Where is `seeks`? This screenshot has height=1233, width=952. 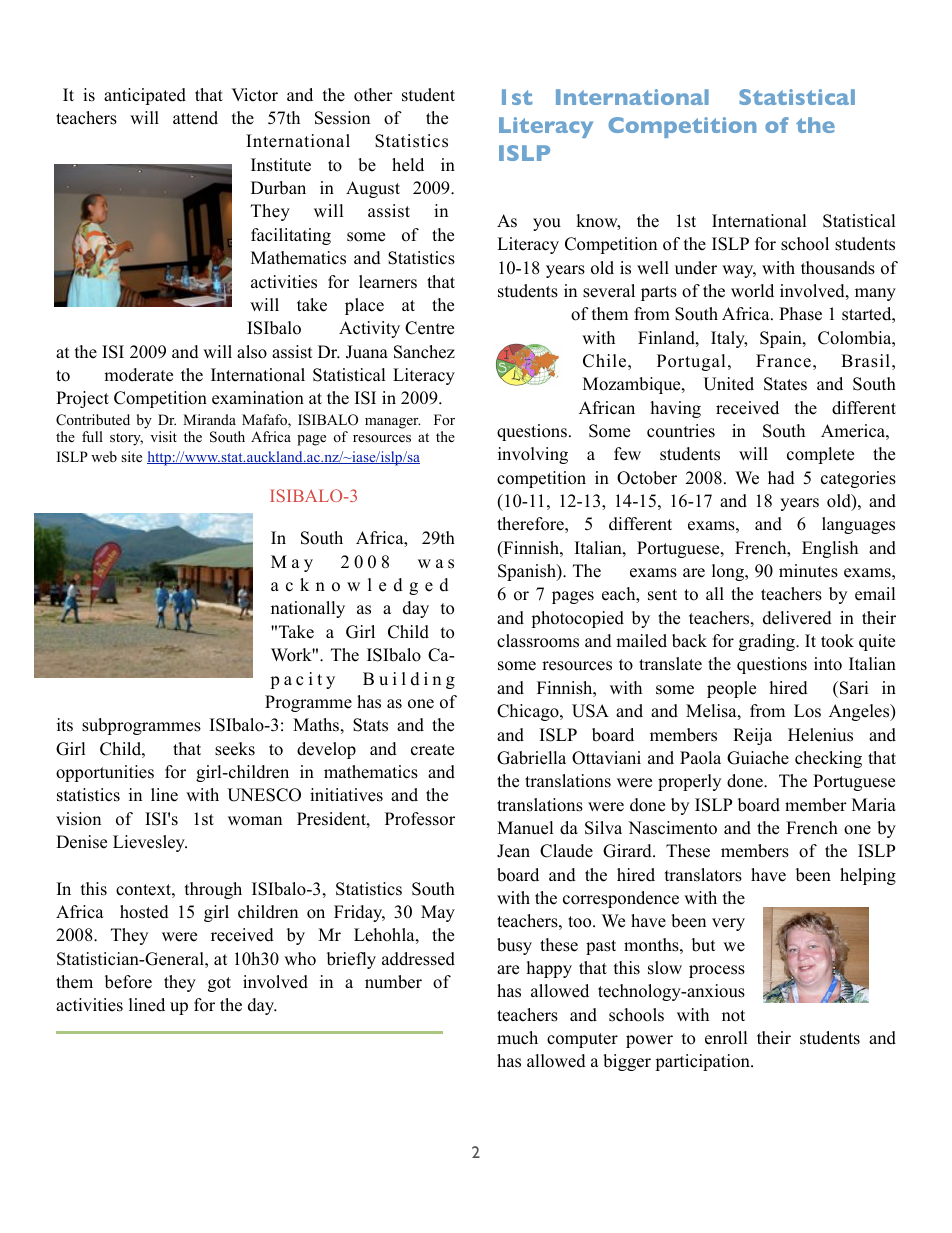
seeks is located at coordinates (235, 749).
